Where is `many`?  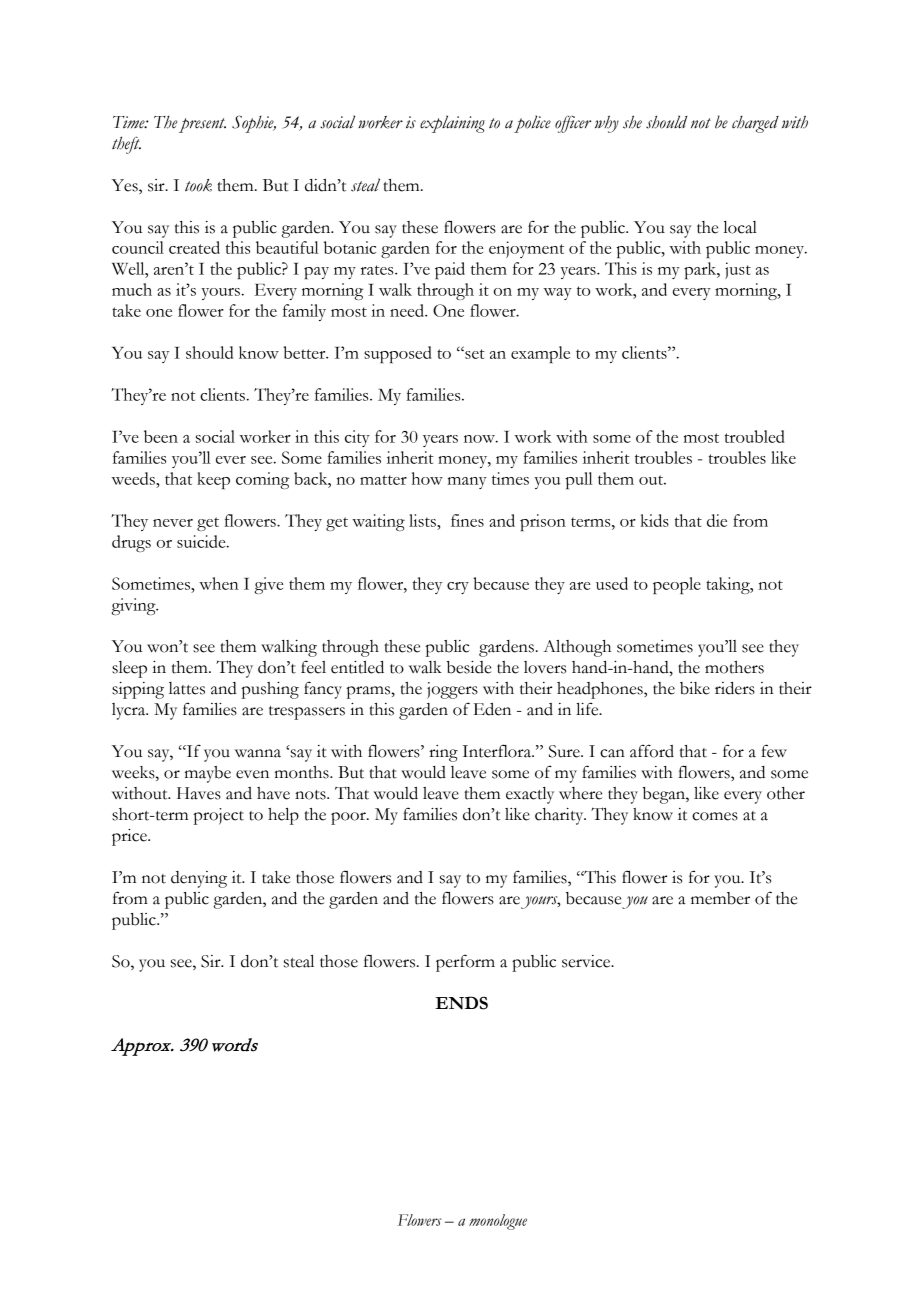
many is located at coordinates (467, 483).
